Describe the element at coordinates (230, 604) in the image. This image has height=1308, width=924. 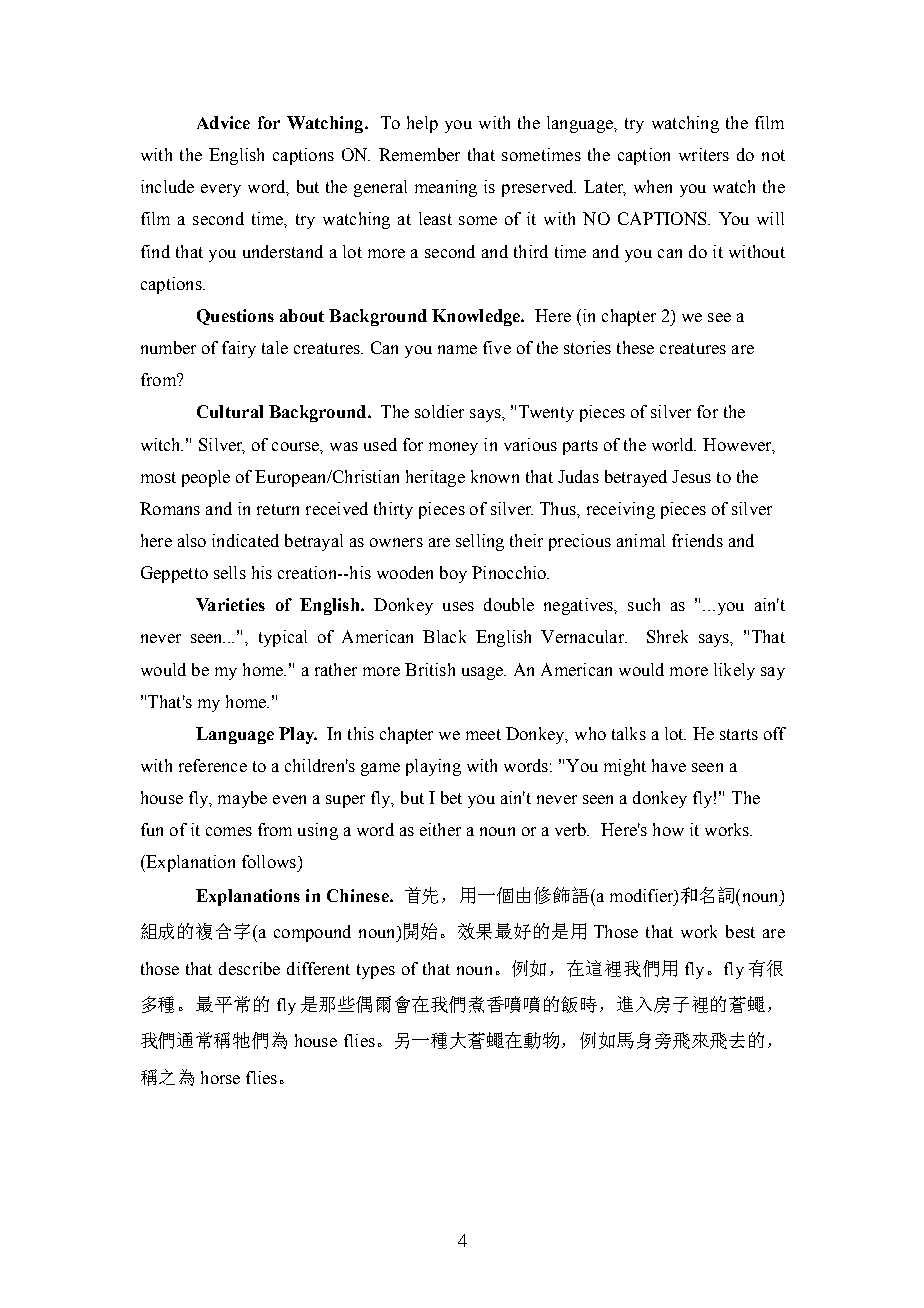
I see `Varieties` at that location.
